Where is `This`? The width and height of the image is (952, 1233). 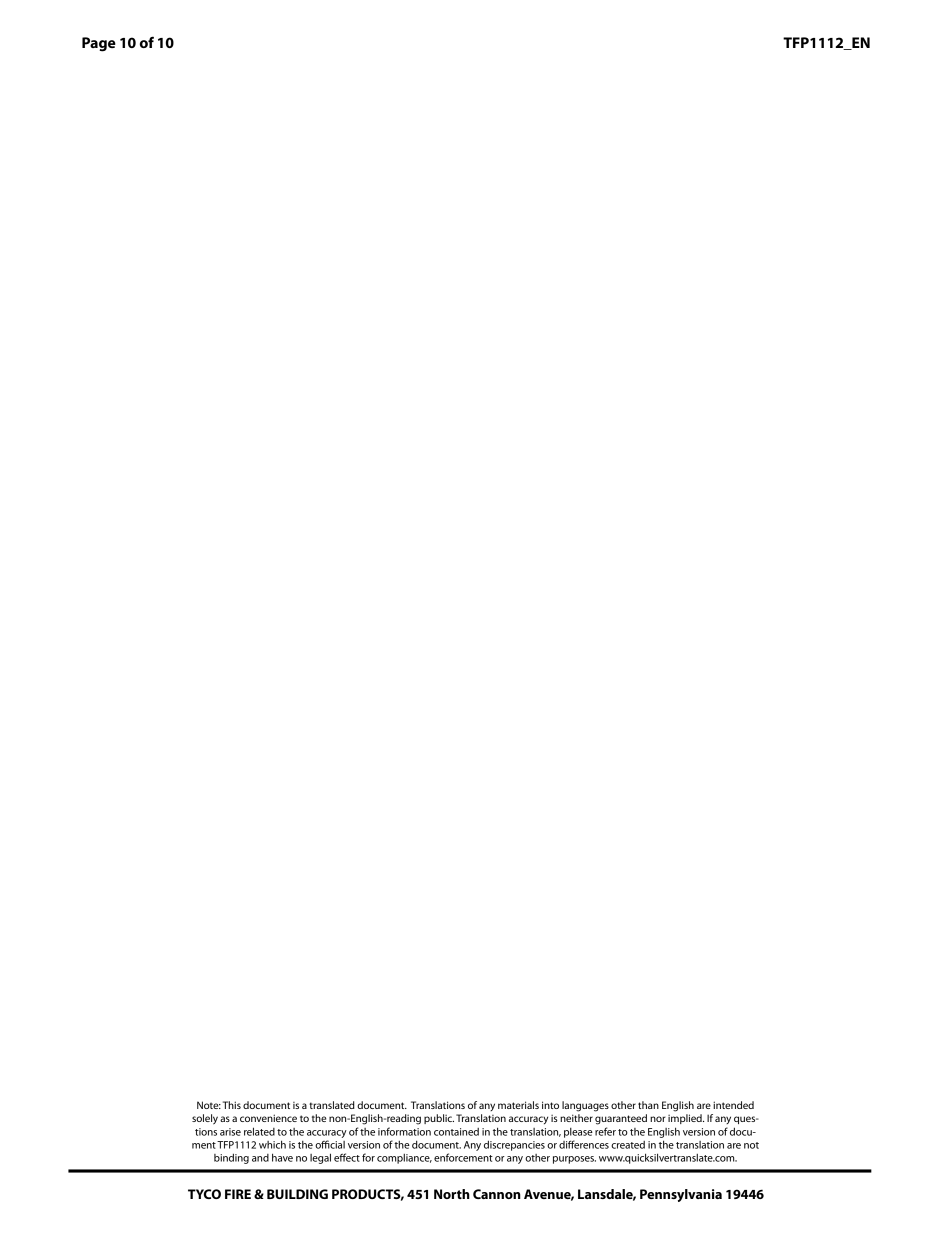
This is located at coordinates (232, 1105).
